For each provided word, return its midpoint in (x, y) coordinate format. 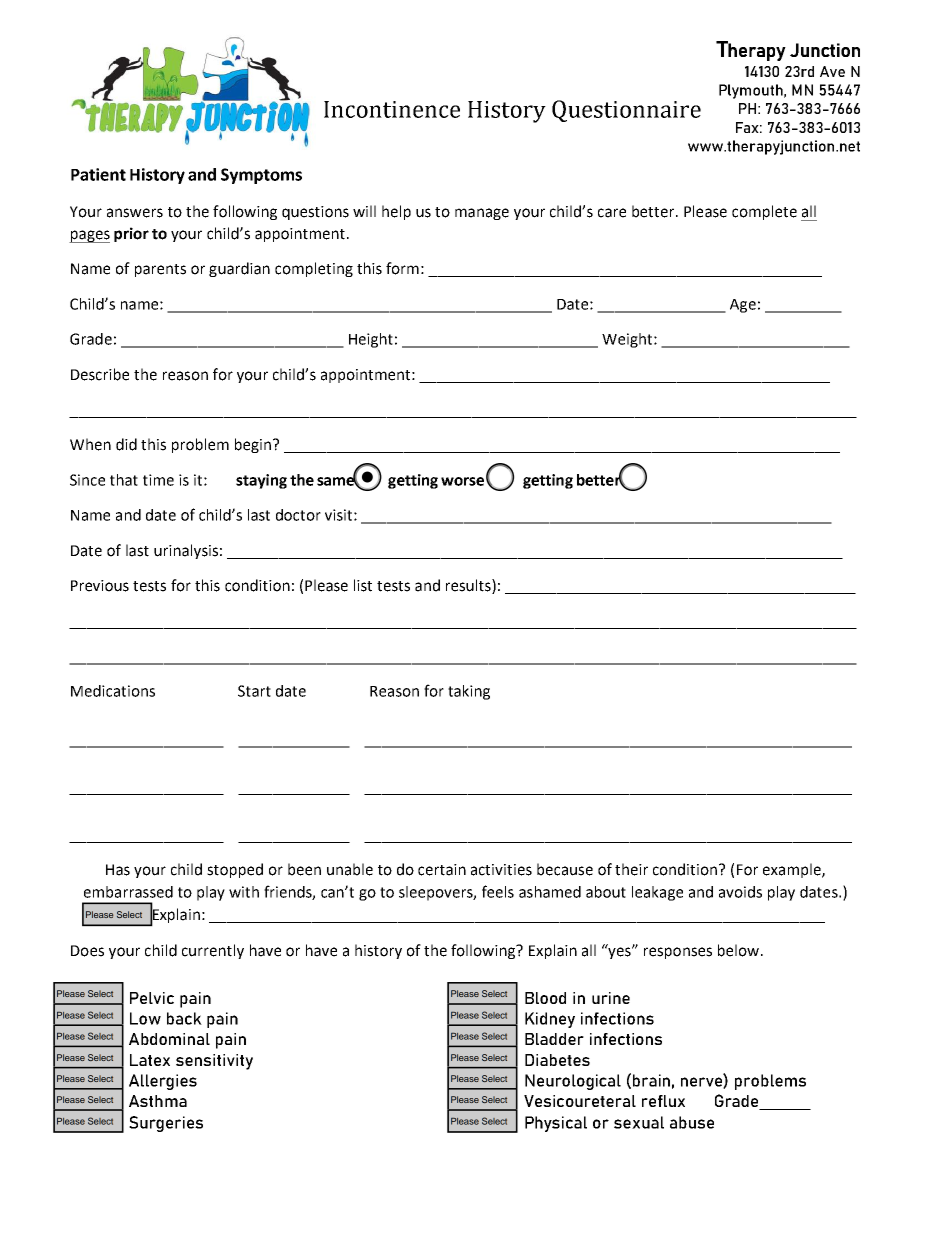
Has (118, 870)
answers (135, 213)
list (363, 585)
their (631, 869)
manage (482, 214)
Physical (556, 1124)
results (469, 586)
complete (764, 212)
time (158, 480)
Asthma (158, 1101)
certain (442, 870)
